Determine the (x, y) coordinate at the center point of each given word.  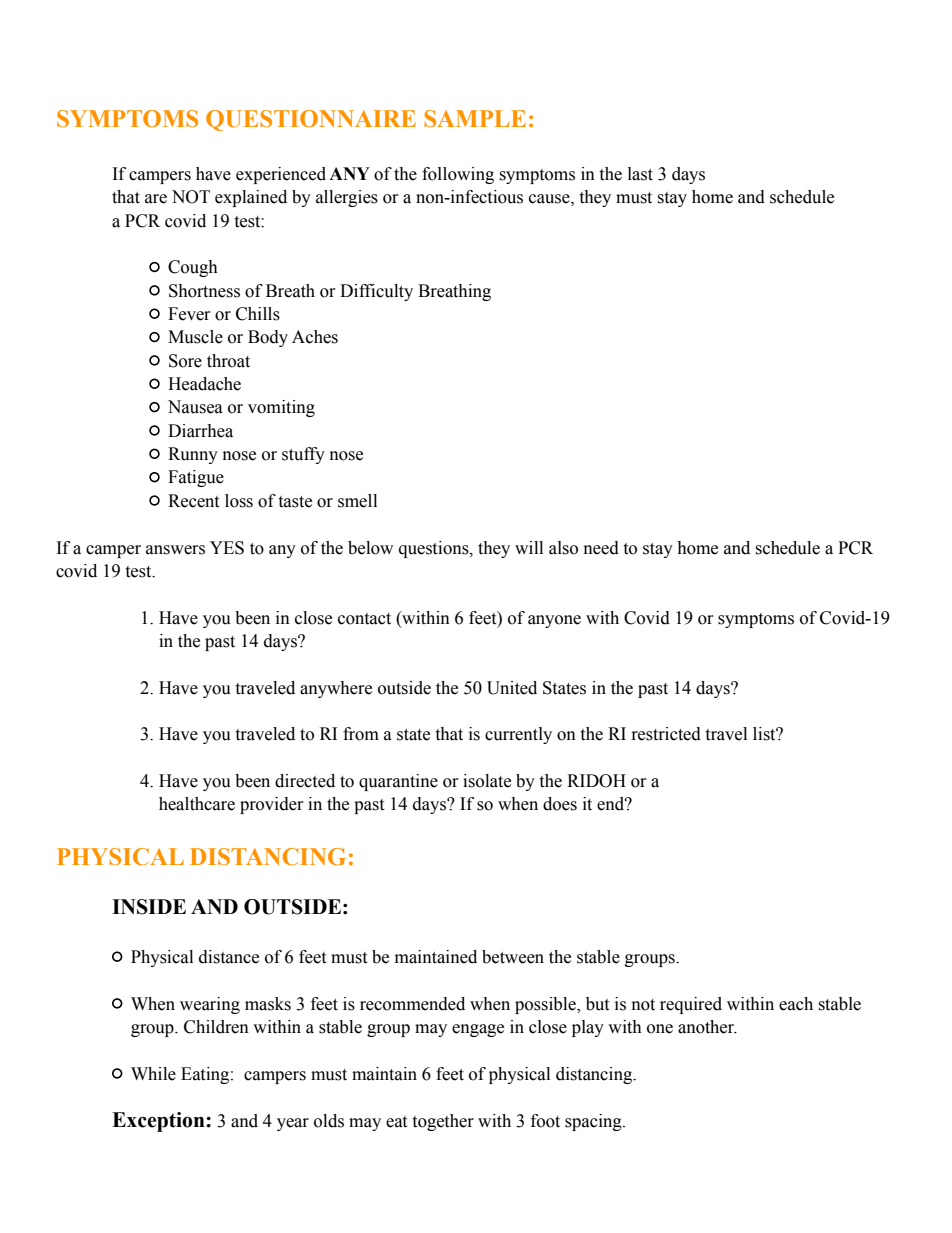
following (458, 175)
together (443, 1122)
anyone (554, 621)
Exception (159, 1122)
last (640, 174)
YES (227, 548)
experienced (281, 175)
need (601, 548)
